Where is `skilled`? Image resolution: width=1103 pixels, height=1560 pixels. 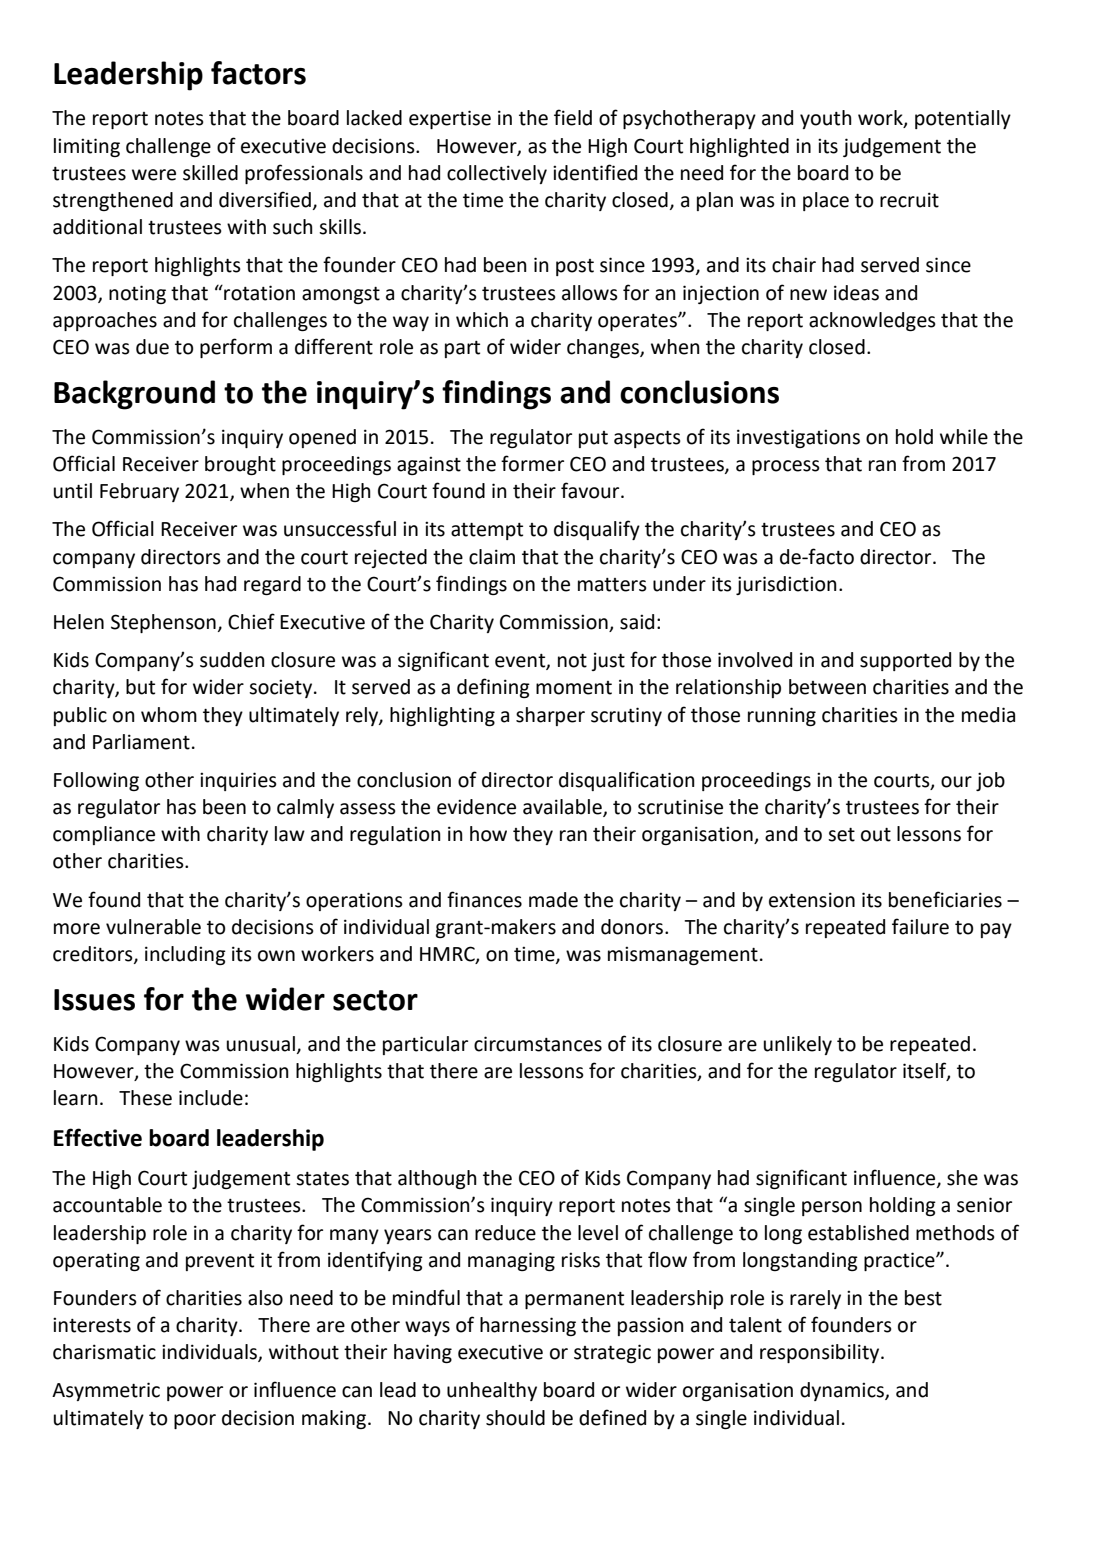 skilled is located at coordinates (210, 173).
